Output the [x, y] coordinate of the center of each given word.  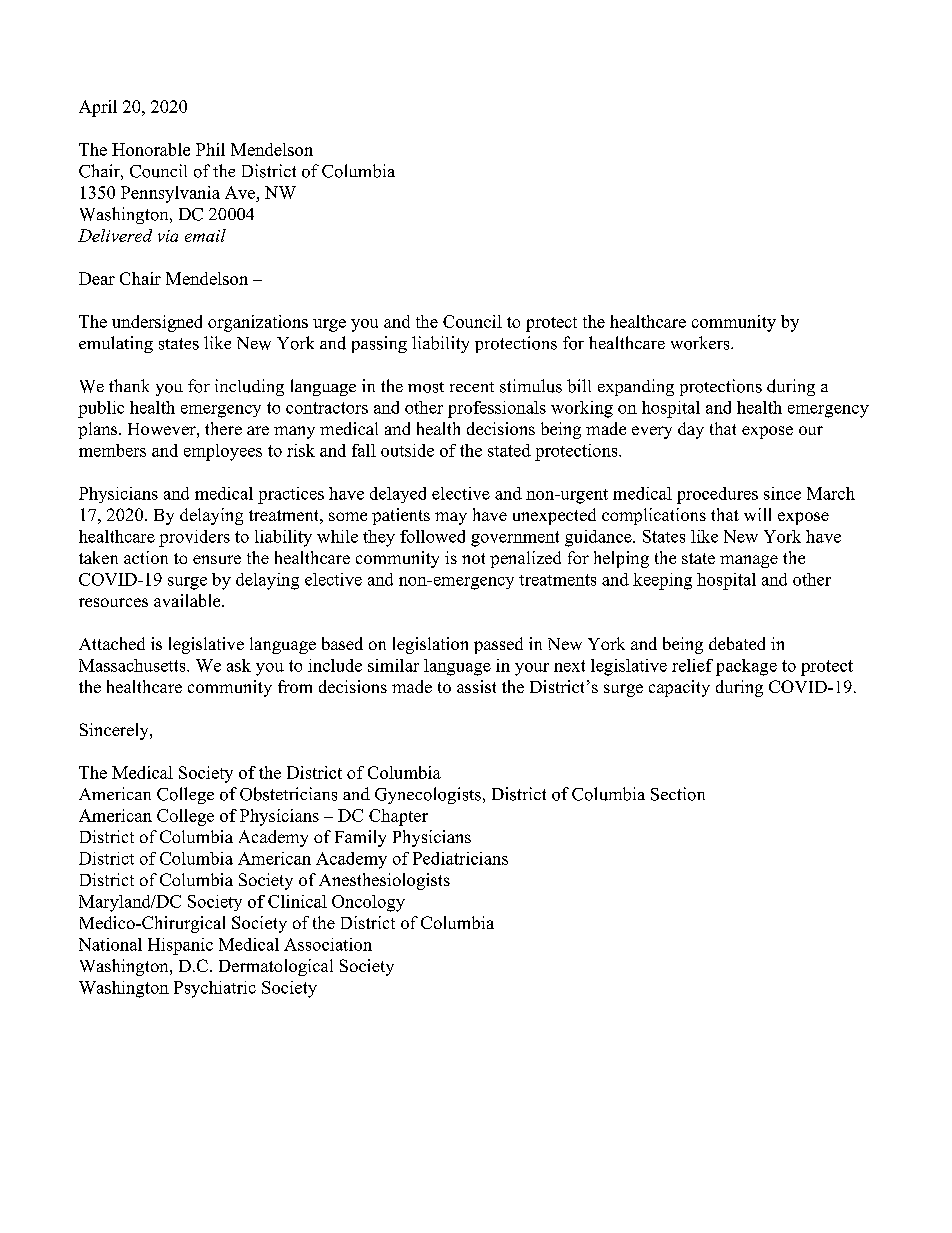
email [205, 235]
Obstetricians [288, 794]
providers [194, 538]
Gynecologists [428, 795]
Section [678, 794]
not [473, 558]
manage [749, 561]
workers [701, 343]
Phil [210, 149]
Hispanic [180, 946]
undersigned [157, 323]
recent [472, 387]
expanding [636, 387]
